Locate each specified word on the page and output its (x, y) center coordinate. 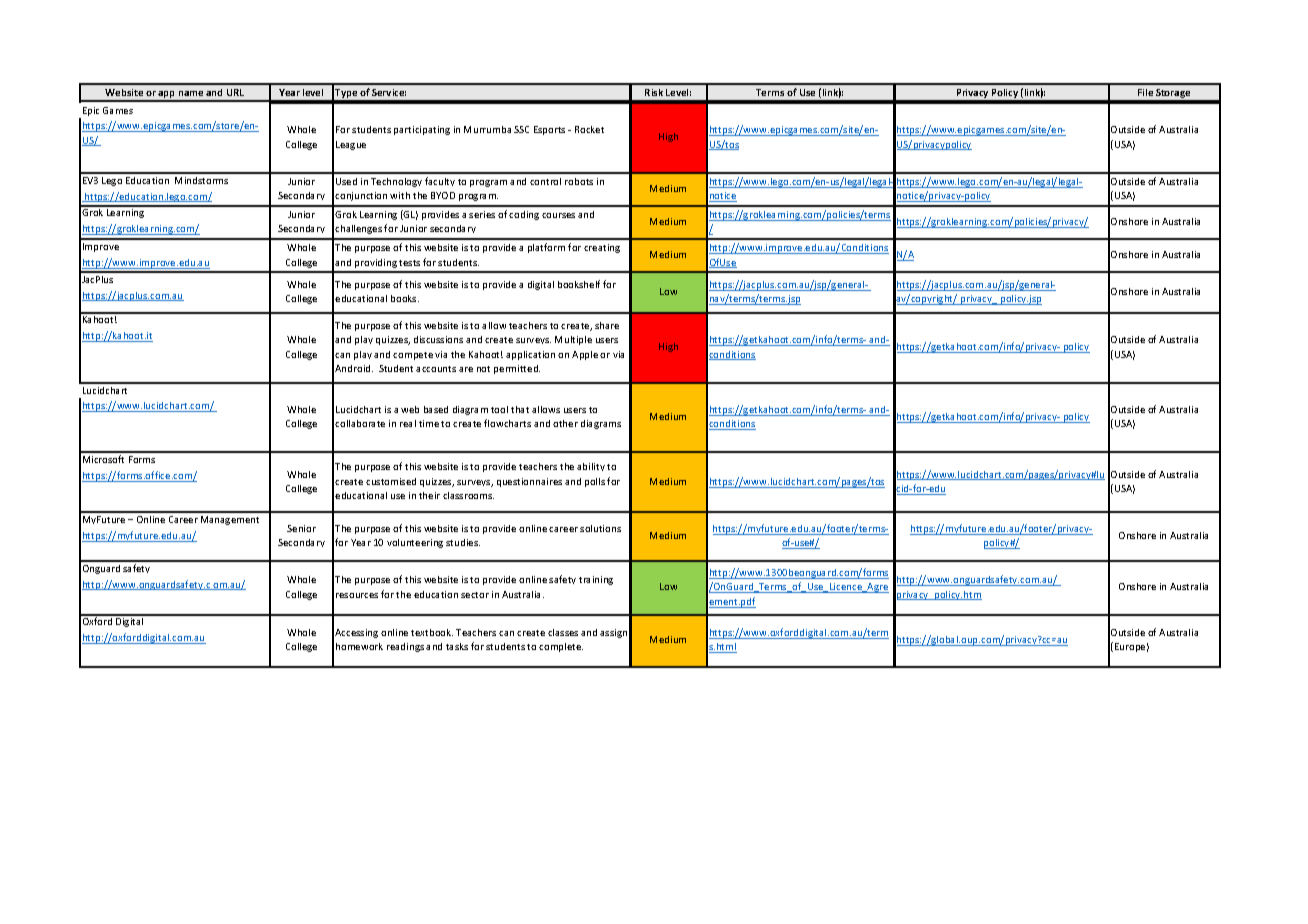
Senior (301, 528)
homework (359, 646)
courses (558, 215)
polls (595, 482)
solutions (600, 528)
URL (235, 92)
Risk (654, 92)
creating (602, 248)
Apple (585, 355)
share (607, 325)
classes (563, 632)
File (1145, 92)
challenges (358, 229)
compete (413, 356)
